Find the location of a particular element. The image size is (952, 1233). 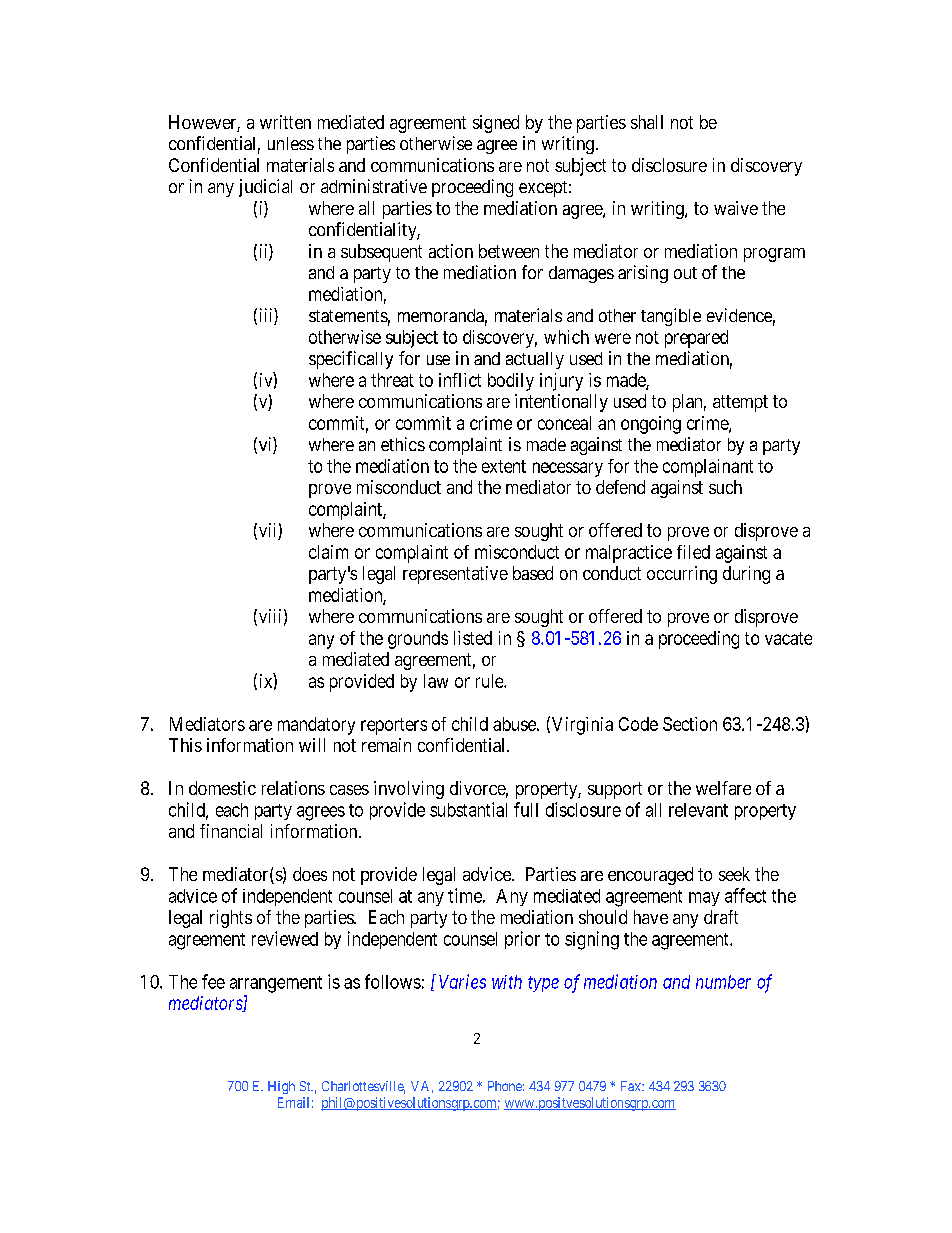

extent is located at coordinates (504, 466).
